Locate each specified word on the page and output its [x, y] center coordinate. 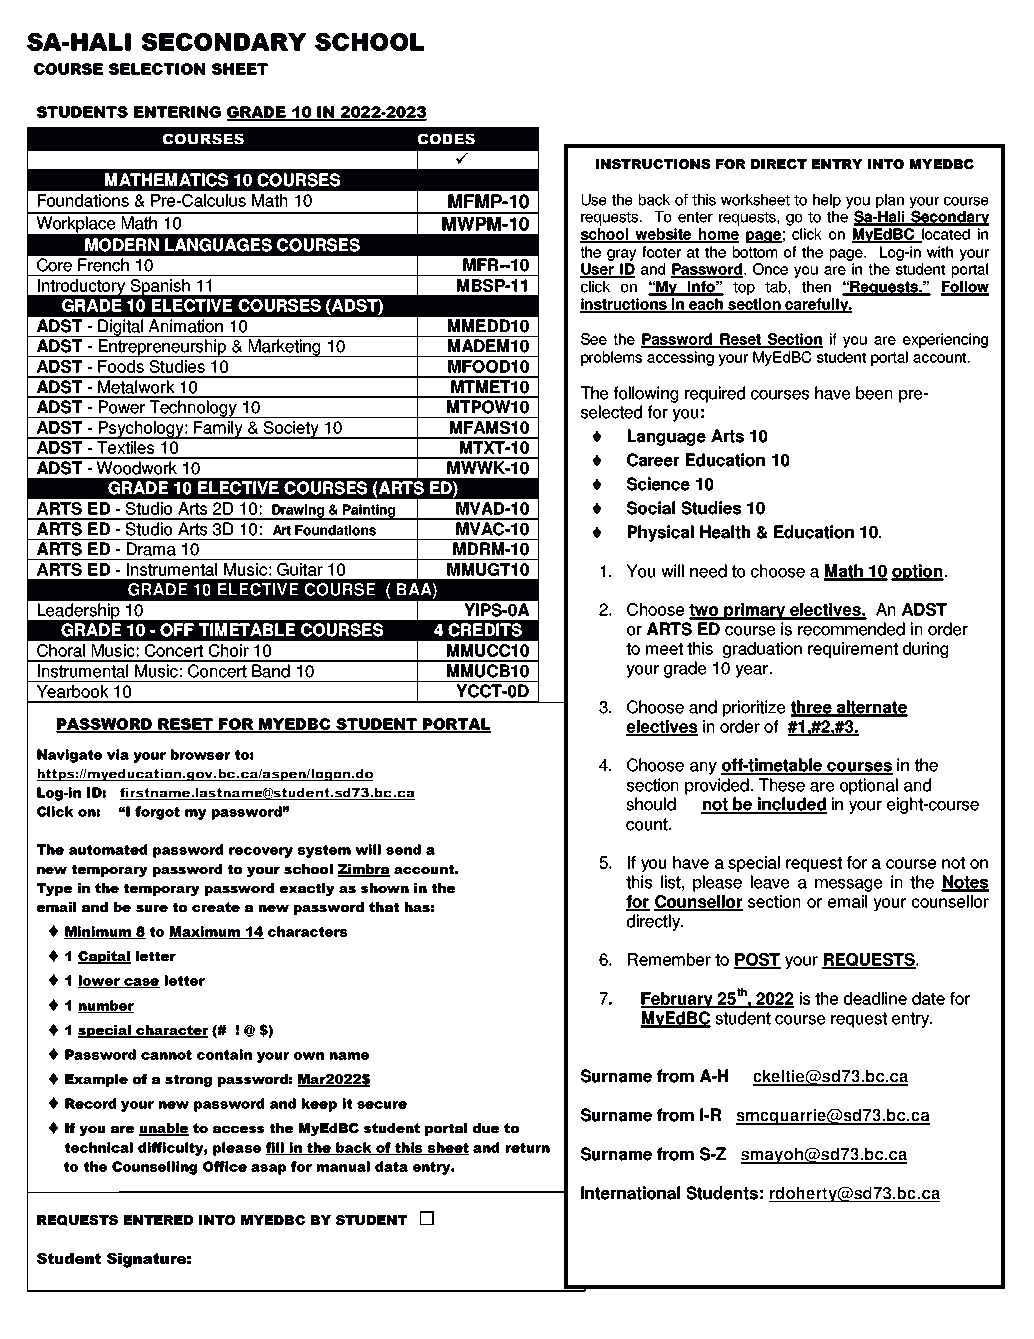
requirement [853, 650]
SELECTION [157, 69]
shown [385, 888]
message [848, 885]
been [874, 393]
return [528, 1148]
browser [201, 754]
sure [152, 908]
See [594, 339]
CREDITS [485, 630]
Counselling [154, 1168]
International [630, 1193]
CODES [446, 139]
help [827, 201]
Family [218, 430]
